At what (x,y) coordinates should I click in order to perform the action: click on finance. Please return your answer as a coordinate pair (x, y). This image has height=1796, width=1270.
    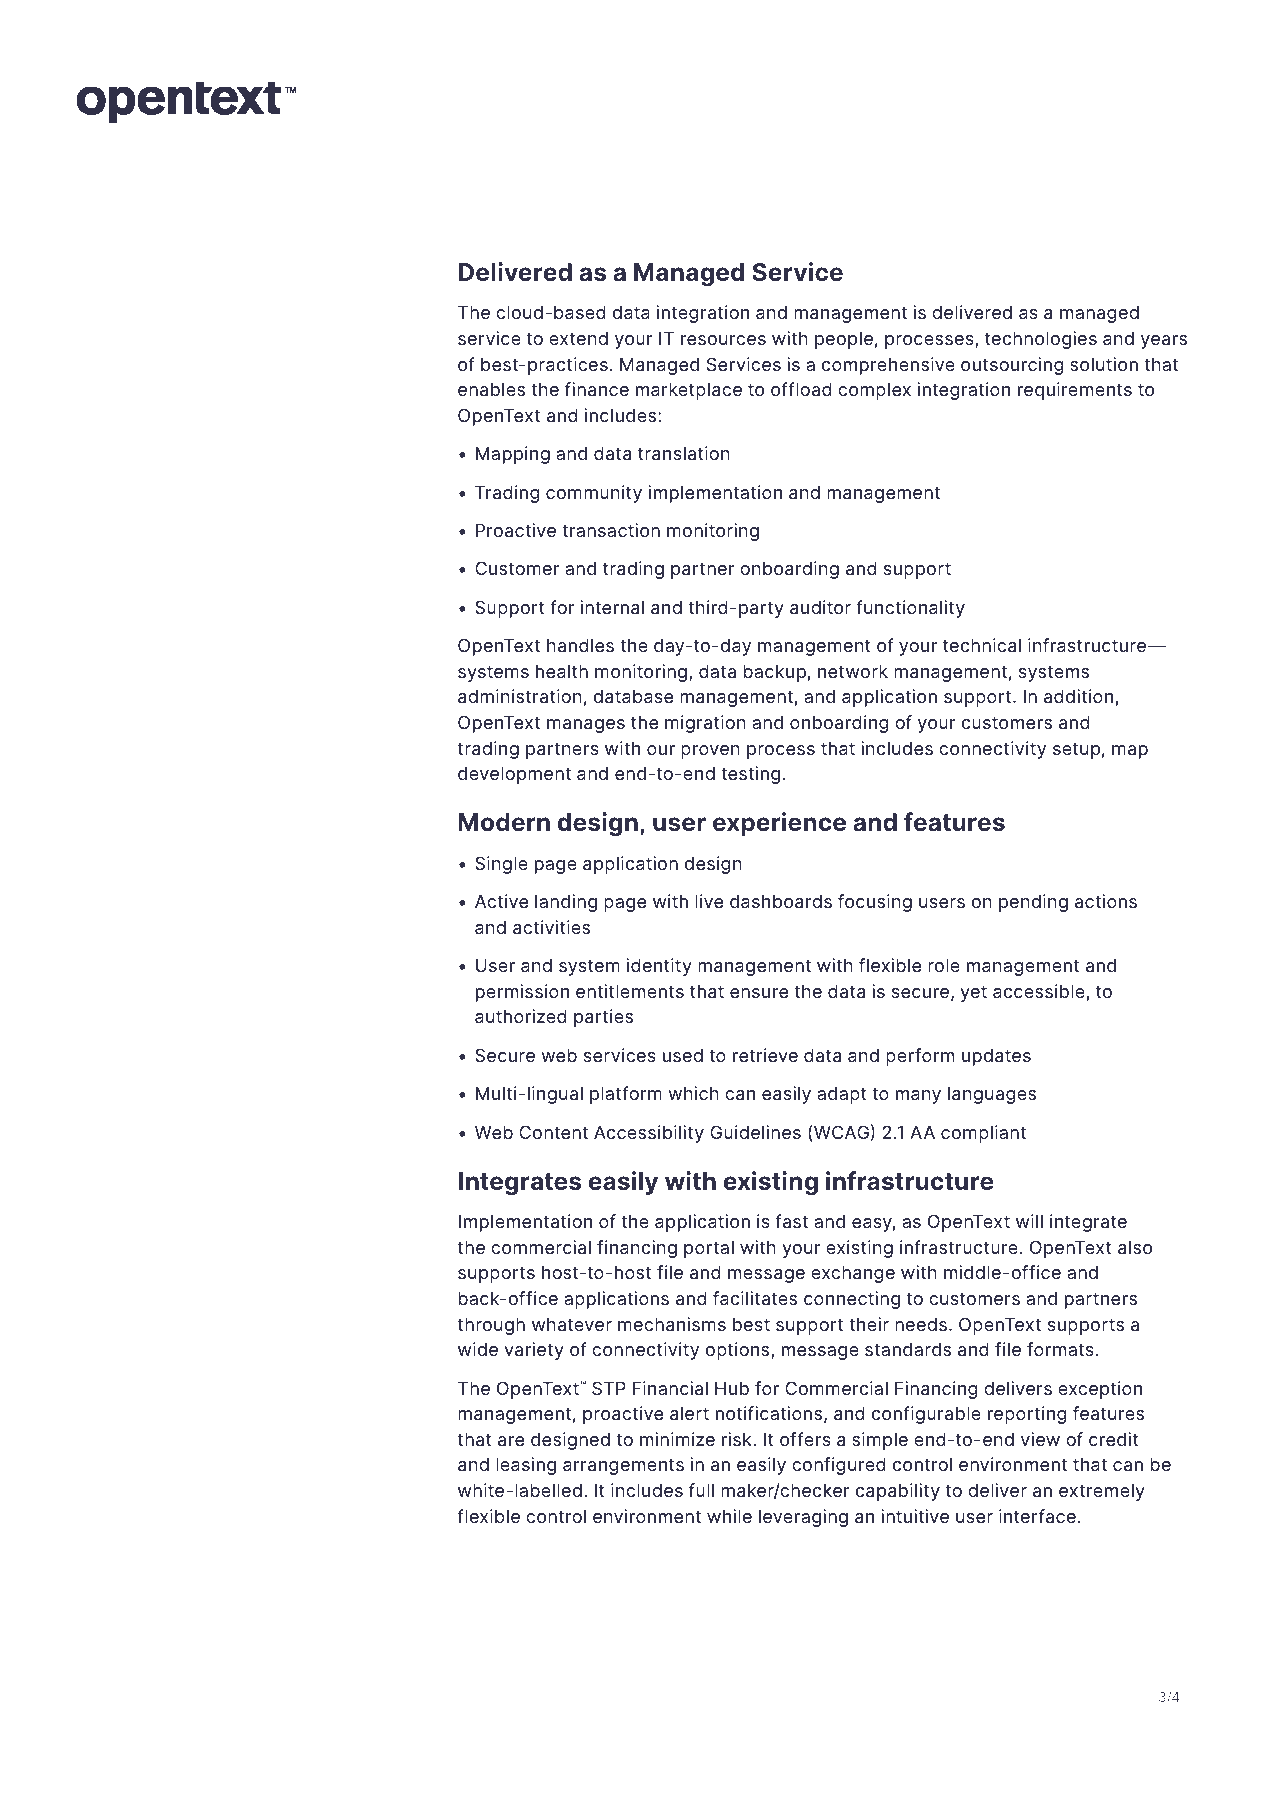
    Looking at the image, I should click on (597, 389).
